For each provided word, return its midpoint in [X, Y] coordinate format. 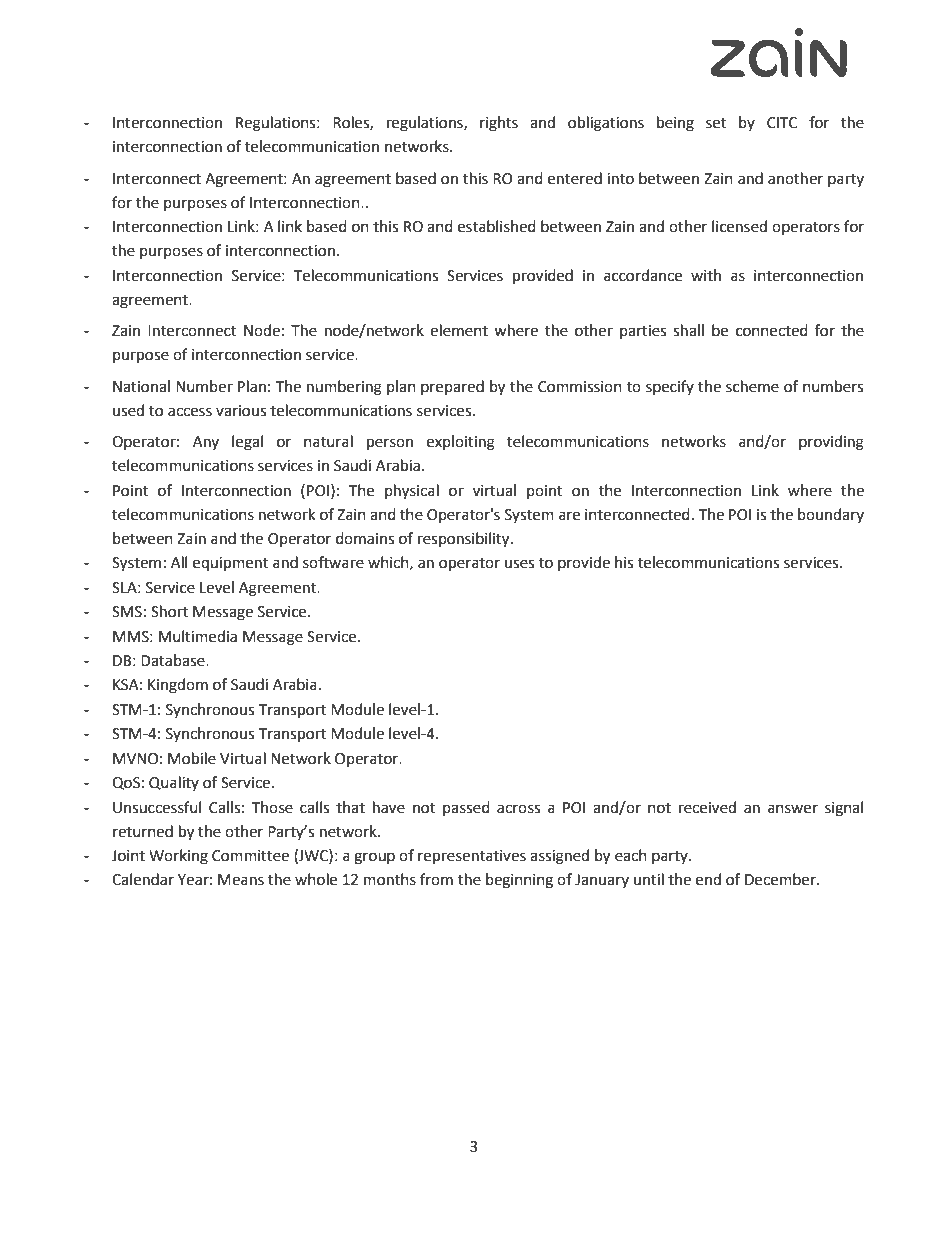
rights [499, 124]
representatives [472, 857]
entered [575, 178]
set [716, 123]
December [781, 879]
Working [178, 857]
